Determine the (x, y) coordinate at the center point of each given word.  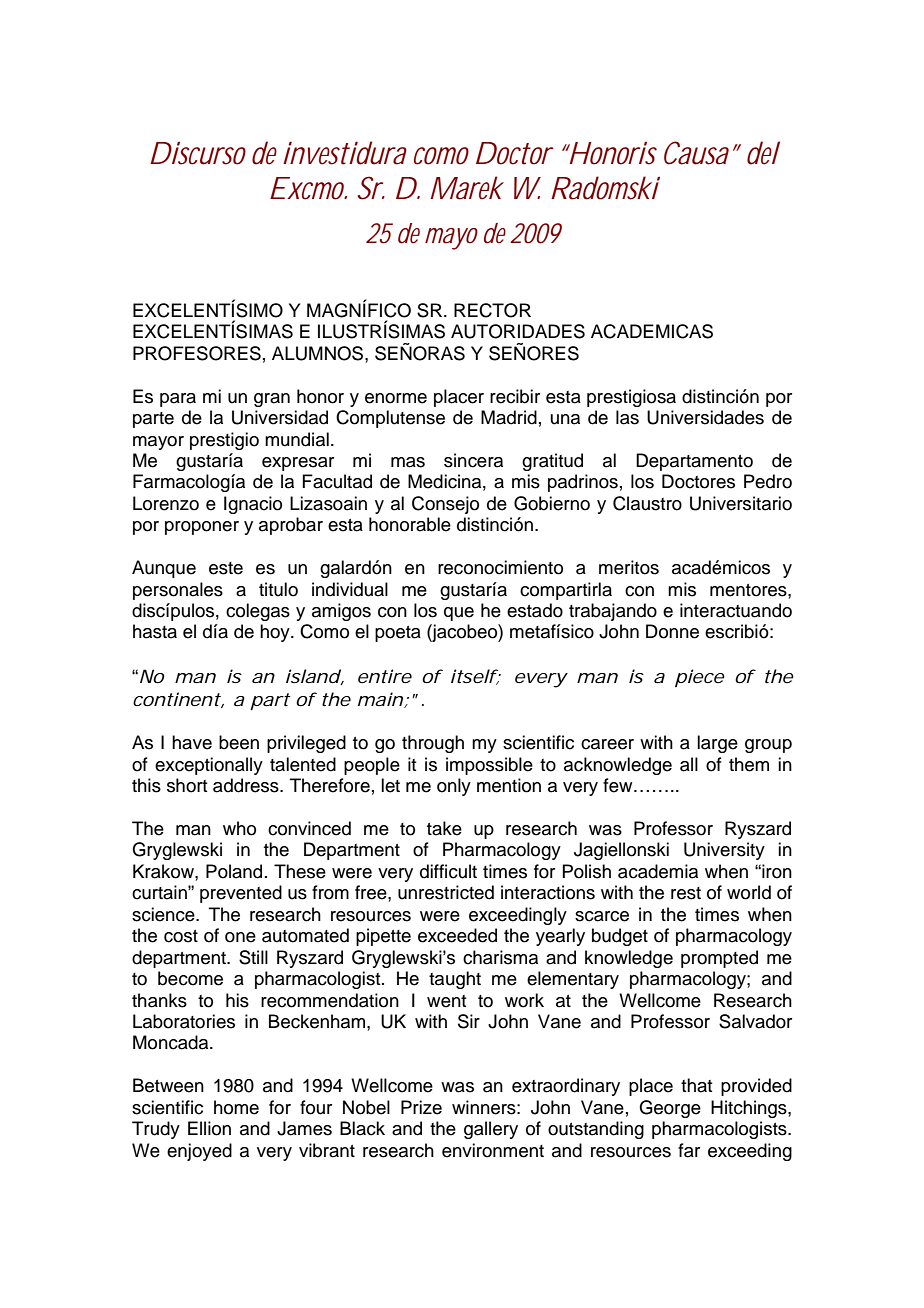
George (670, 1109)
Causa (696, 153)
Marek (467, 188)
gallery (491, 1130)
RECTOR (492, 310)
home (236, 1107)
